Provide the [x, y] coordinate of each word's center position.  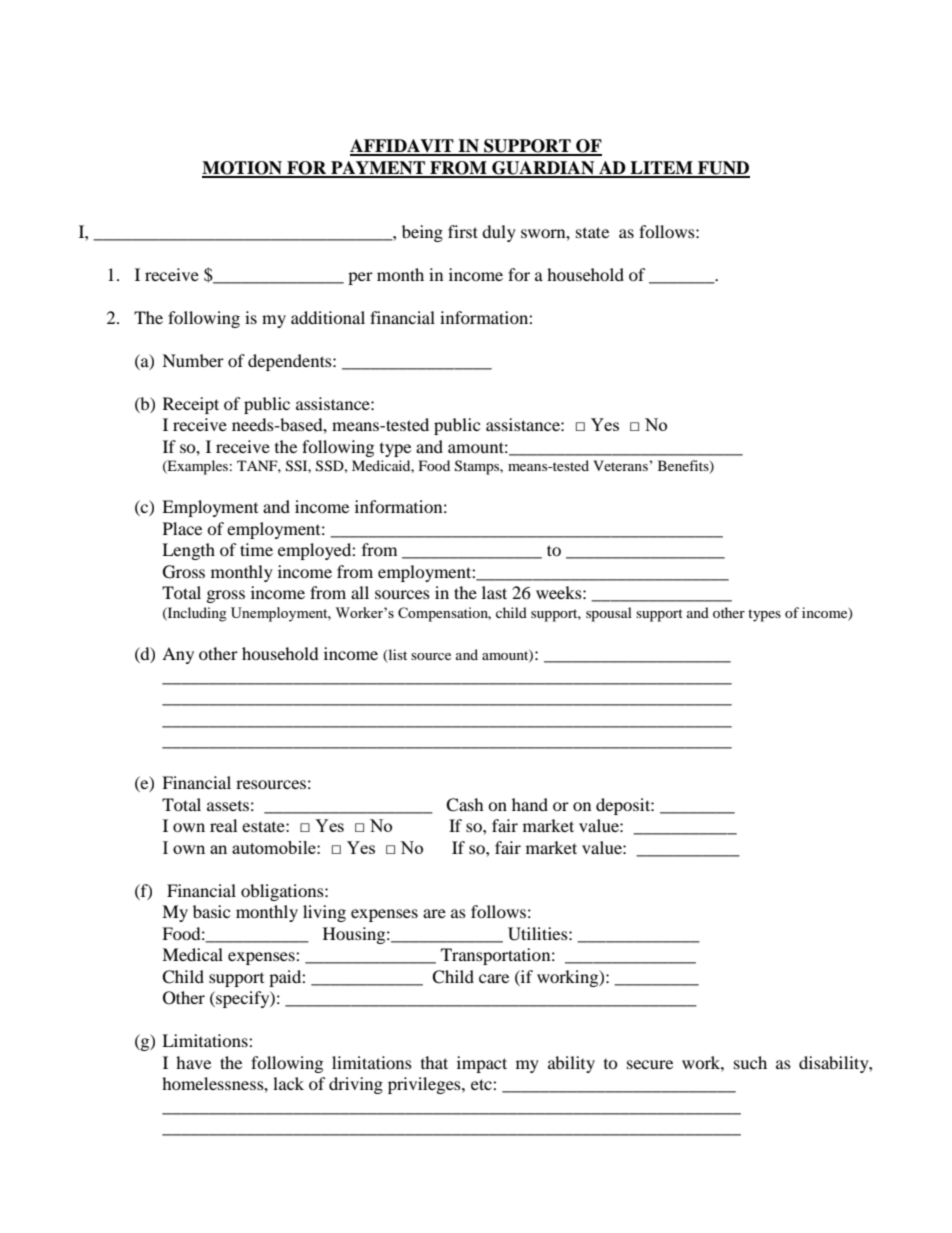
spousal [609, 614]
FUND [723, 169]
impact [482, 1064]
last [494, 592]
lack [288, 1083]
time [256, 549]
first [463, 231]
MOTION [243, 169]
